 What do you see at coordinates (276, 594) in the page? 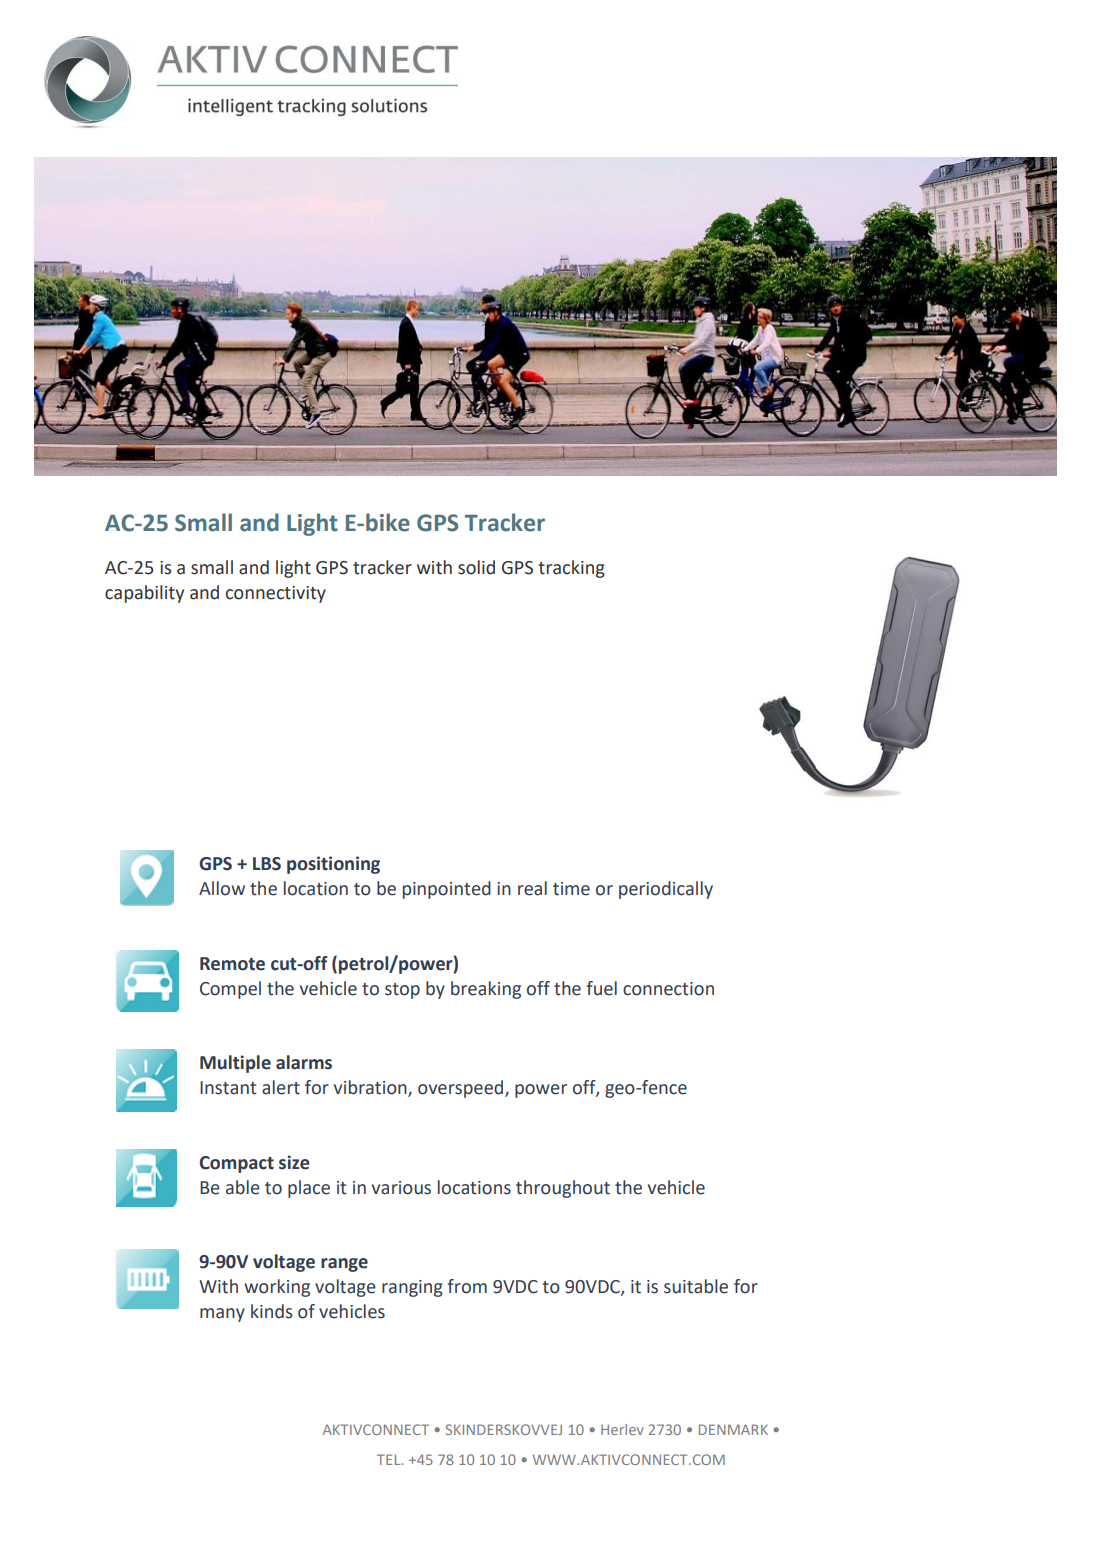
I see `connectivity` at bounding box center [276, 594].
